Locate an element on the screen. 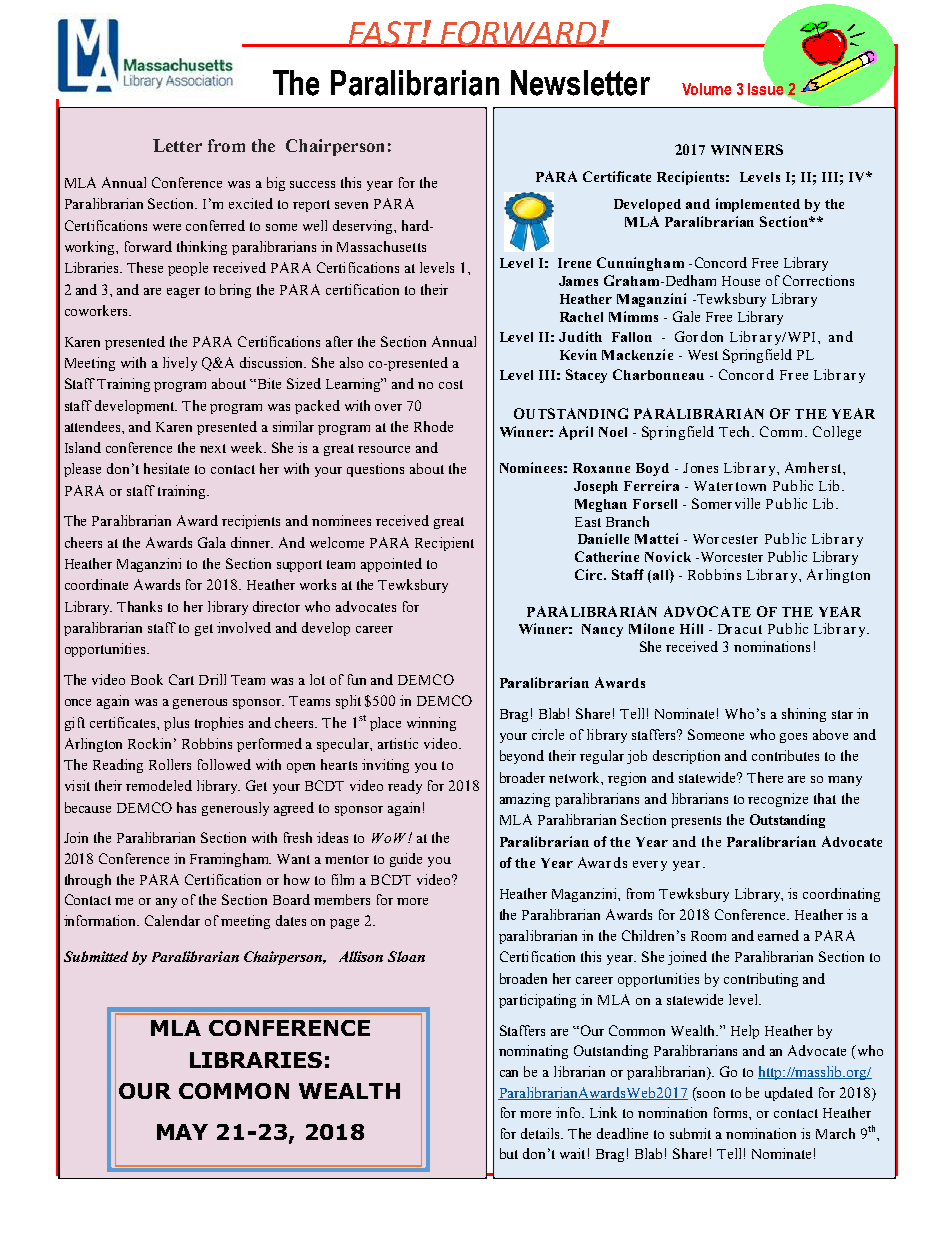 The image size is (952, 1233). Thanks is located at coordinates (139, 606).
